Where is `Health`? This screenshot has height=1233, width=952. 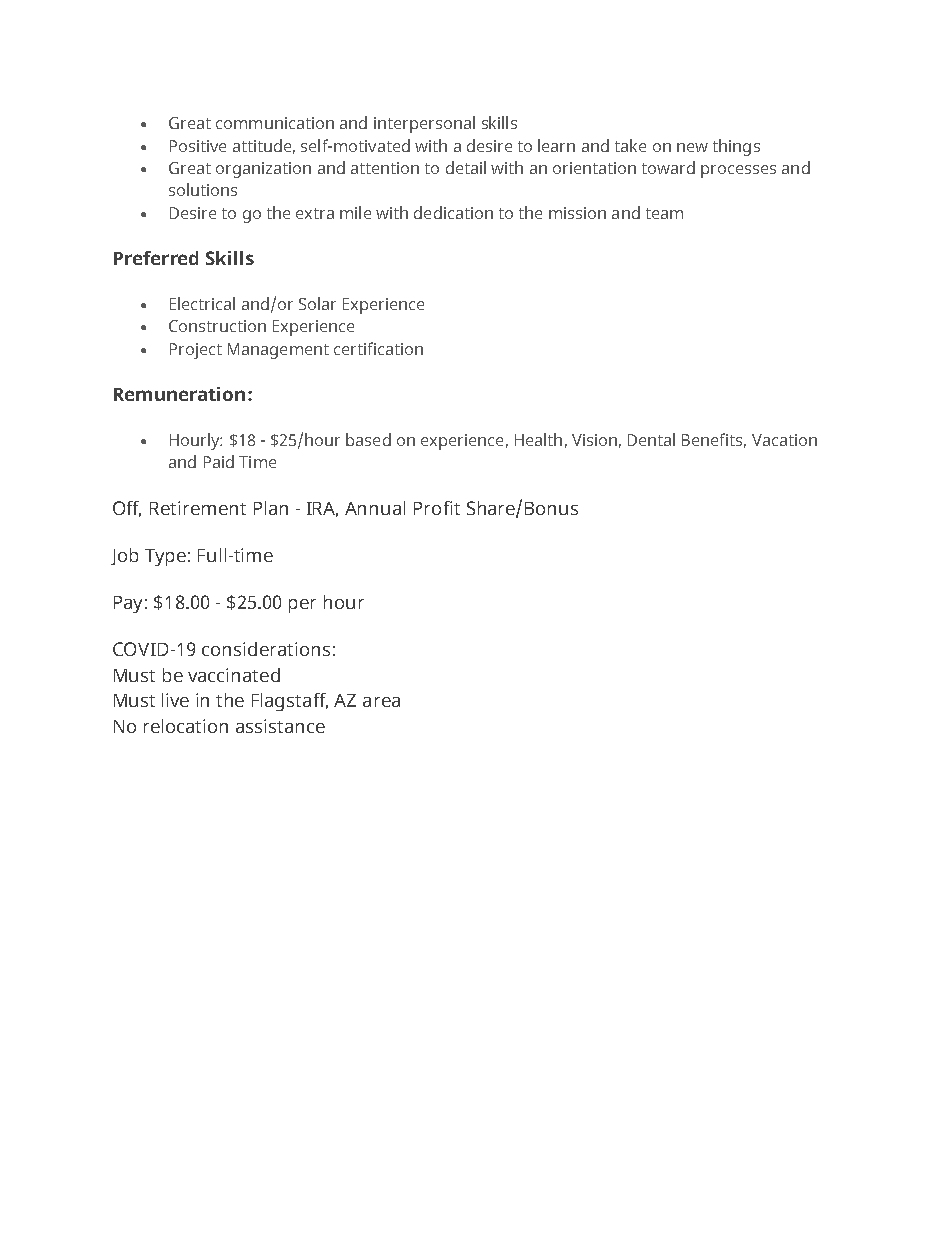
Health is located at coordinates (538, 439).
